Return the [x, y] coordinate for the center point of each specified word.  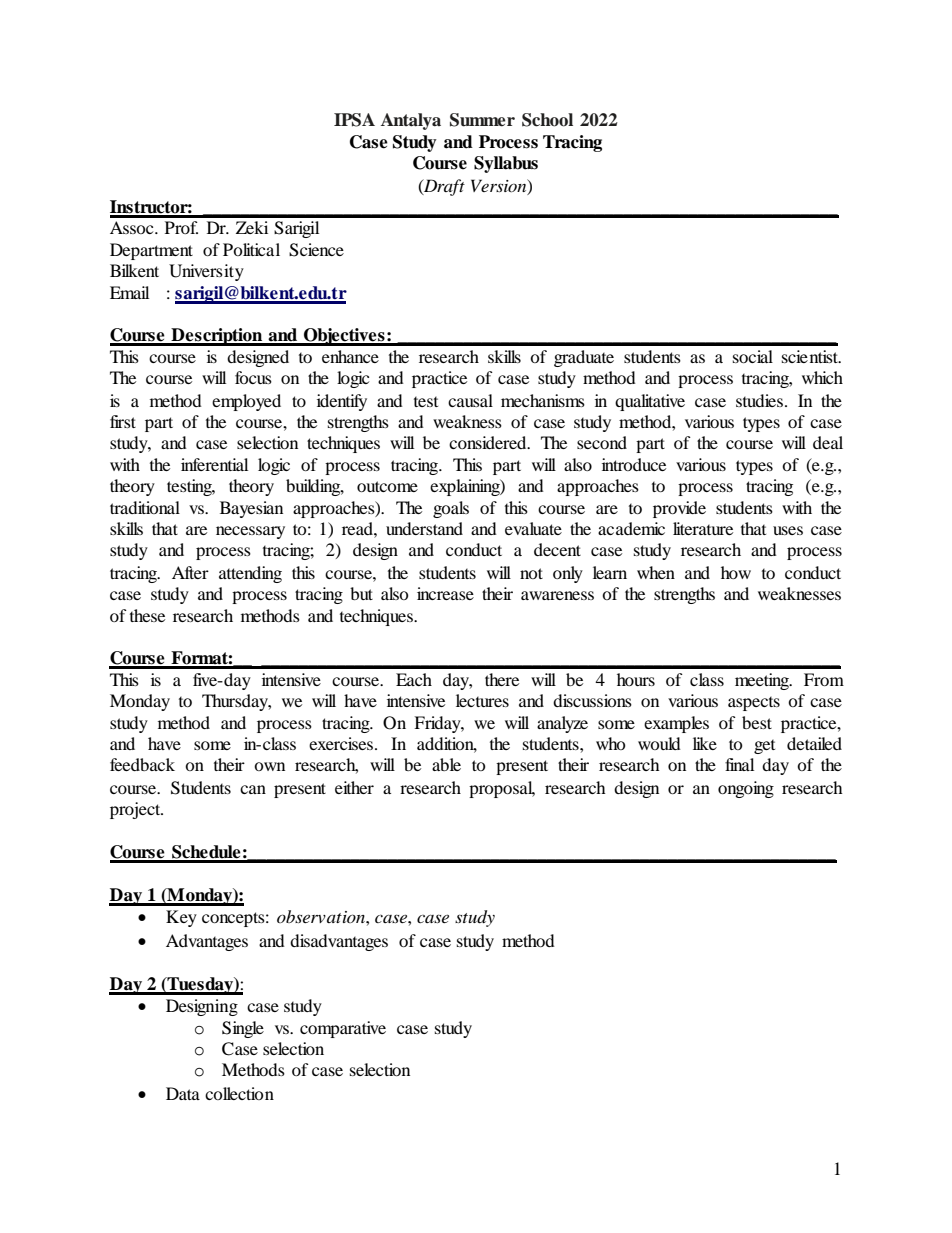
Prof [181, 227]
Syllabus [506, 164]
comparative [343, 1029]
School [547, 120]
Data [183, 1093]
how [736, 572]
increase [445, 593]
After [190, 572]
